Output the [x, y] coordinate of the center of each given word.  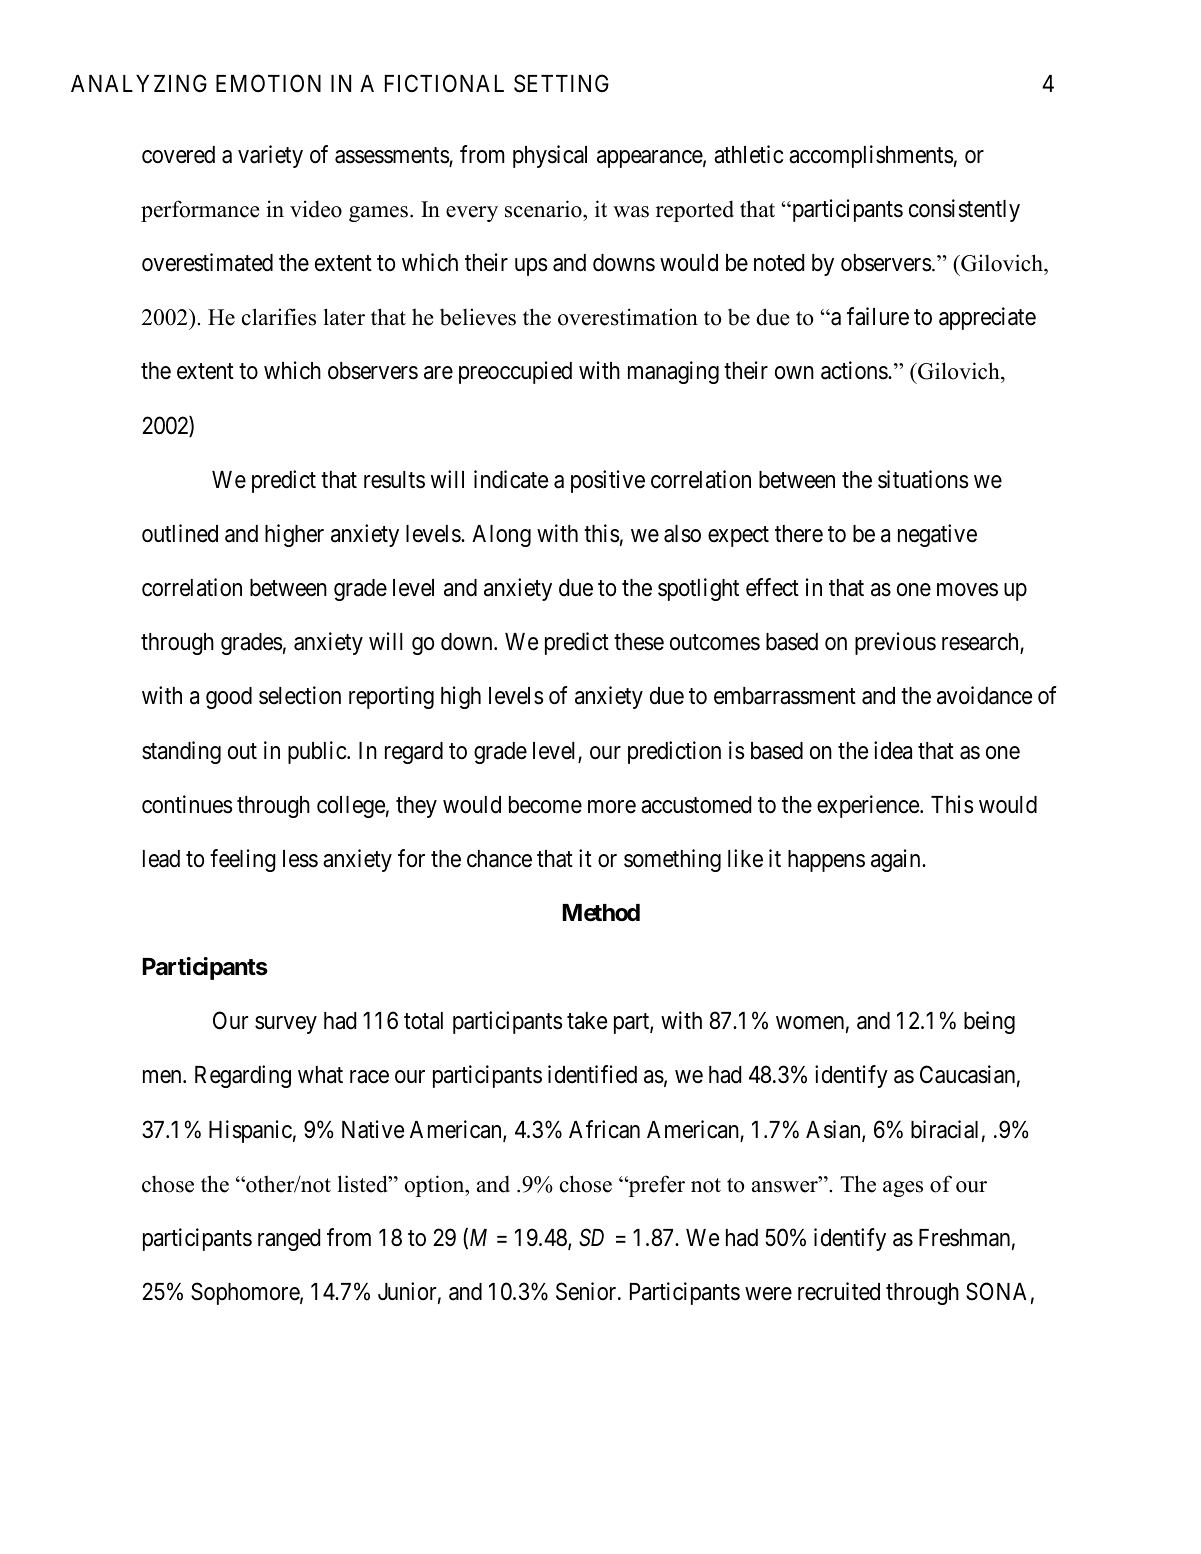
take [587, 1021]
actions [855, 370]
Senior [587, 1291]
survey [286, 1025]
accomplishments [871, 156]
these [639, 642]
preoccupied [515, 372]
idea [893, 750]
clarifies [279, 317]
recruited [839, 1291]
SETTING [561, 83]
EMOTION [268, 83]
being [989, 1022]
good [229, 698]
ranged [289, 1240]
